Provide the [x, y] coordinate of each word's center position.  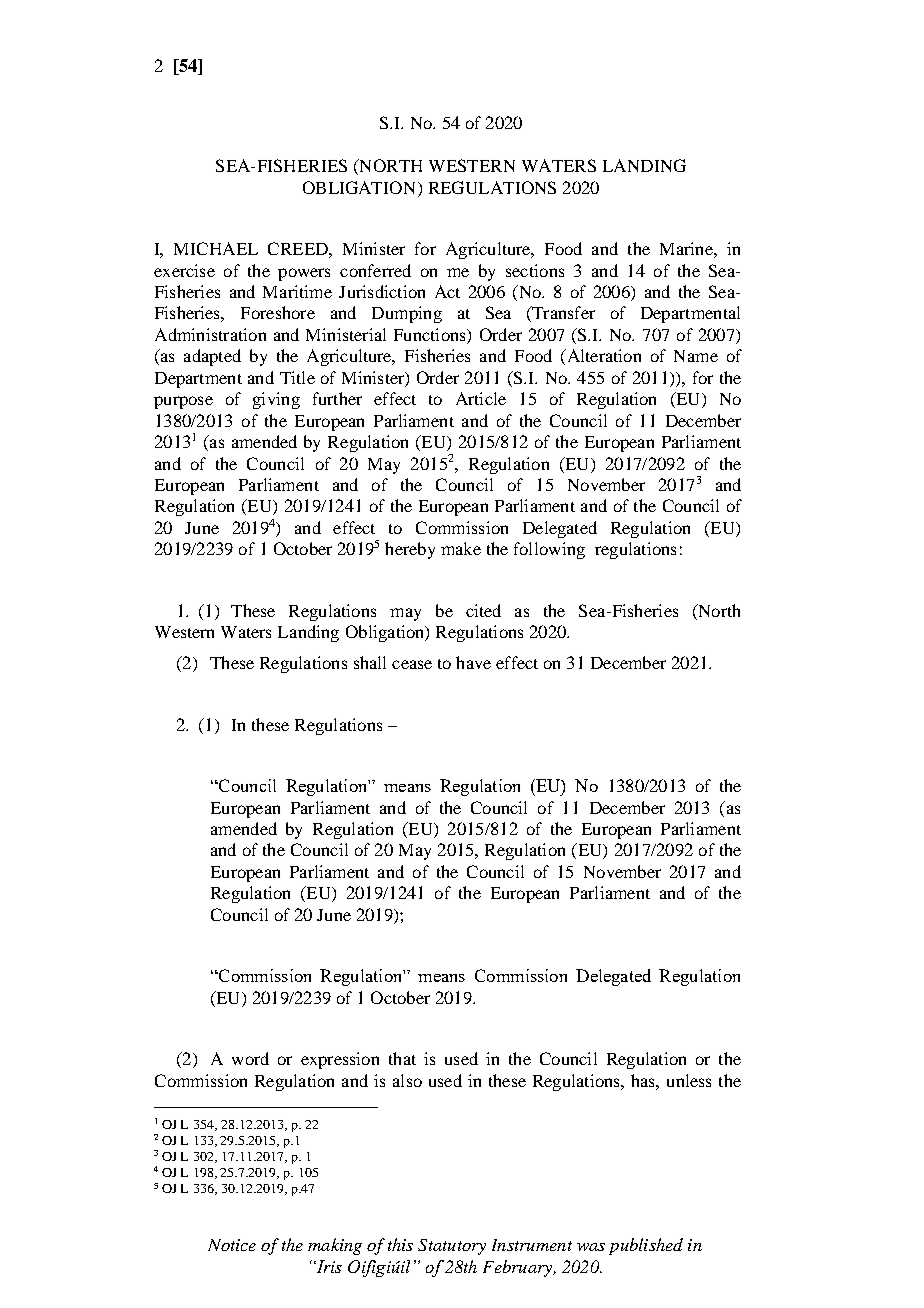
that [402, 1058]
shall [370, 662]
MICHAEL [216, 248]
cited [483, 610]
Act [447, 291]
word [250, 1058]
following [549, 550]
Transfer [562, 314]
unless [689, 1080]
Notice [232, 1245]
